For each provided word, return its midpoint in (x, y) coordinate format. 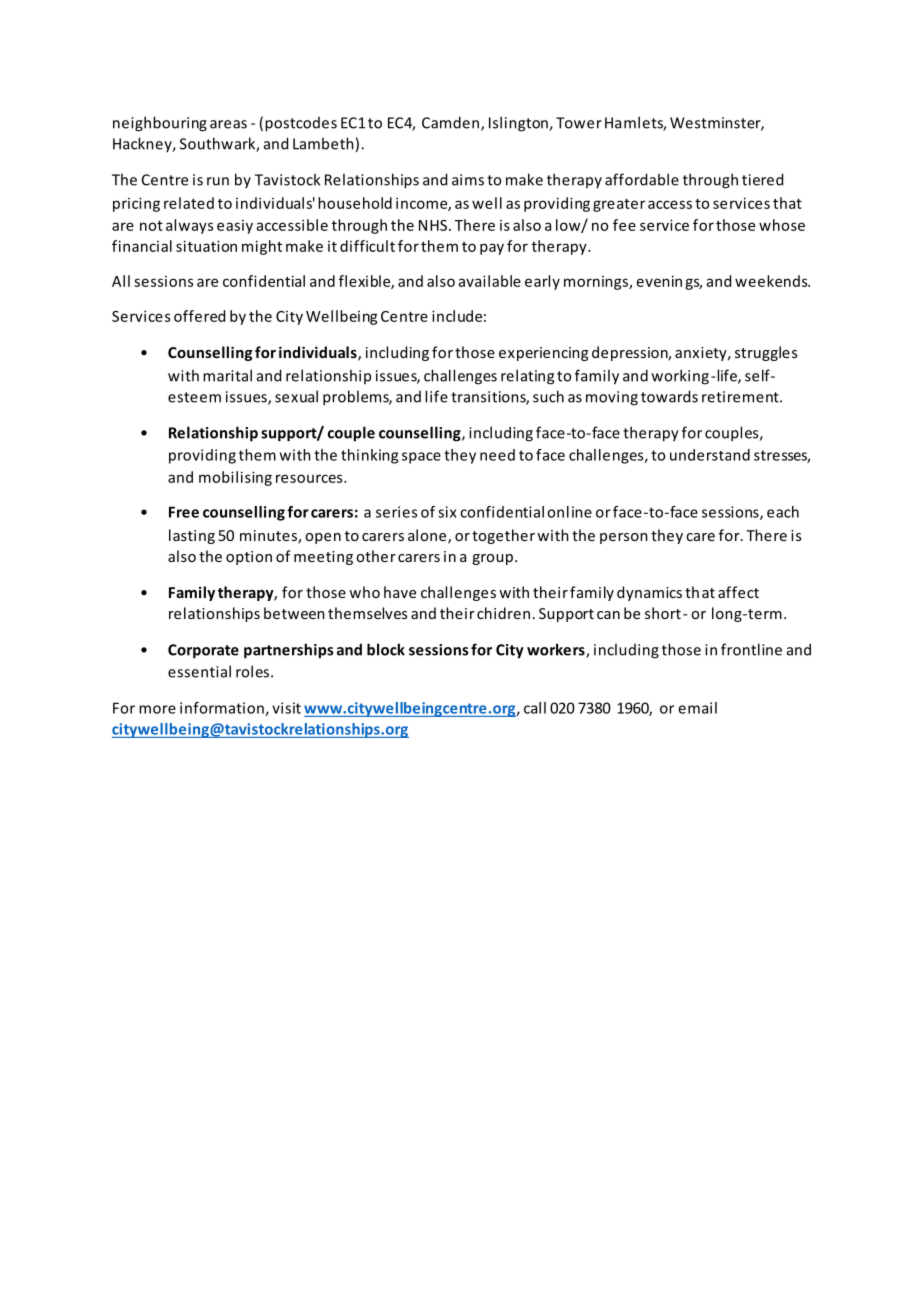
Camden (452, 123)
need (497, 455)
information (223, 709)
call (535, 708)
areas (228, 124)
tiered (762, 179)
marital (227, 375)
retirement (741, 397)
